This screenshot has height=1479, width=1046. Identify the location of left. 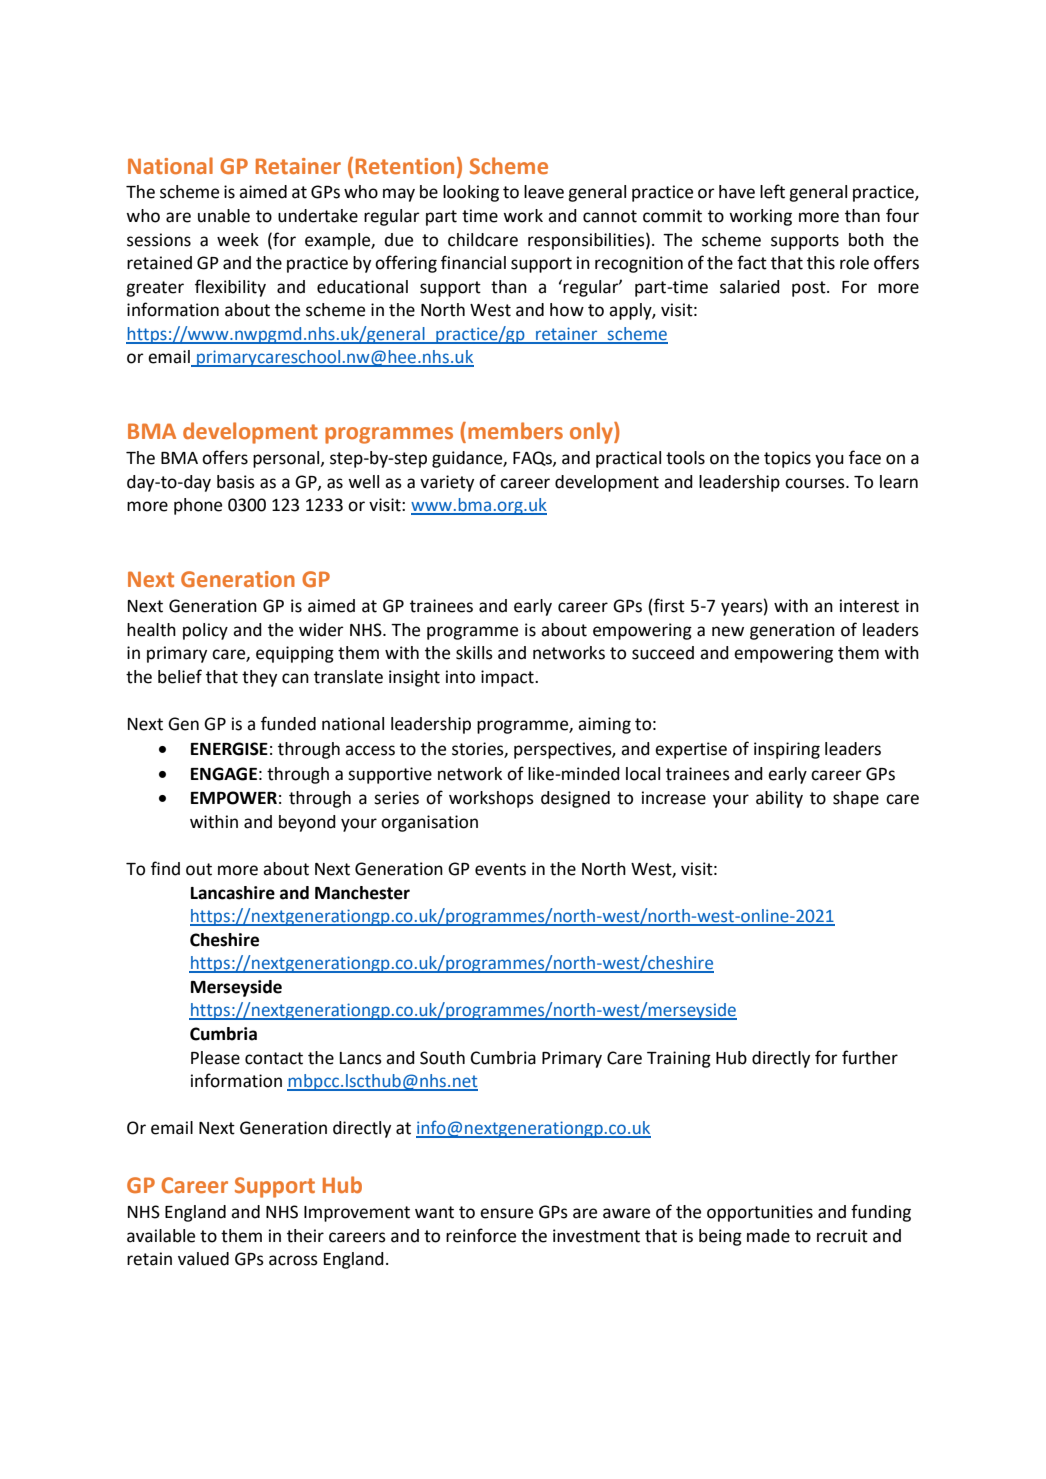
(772, 191).
